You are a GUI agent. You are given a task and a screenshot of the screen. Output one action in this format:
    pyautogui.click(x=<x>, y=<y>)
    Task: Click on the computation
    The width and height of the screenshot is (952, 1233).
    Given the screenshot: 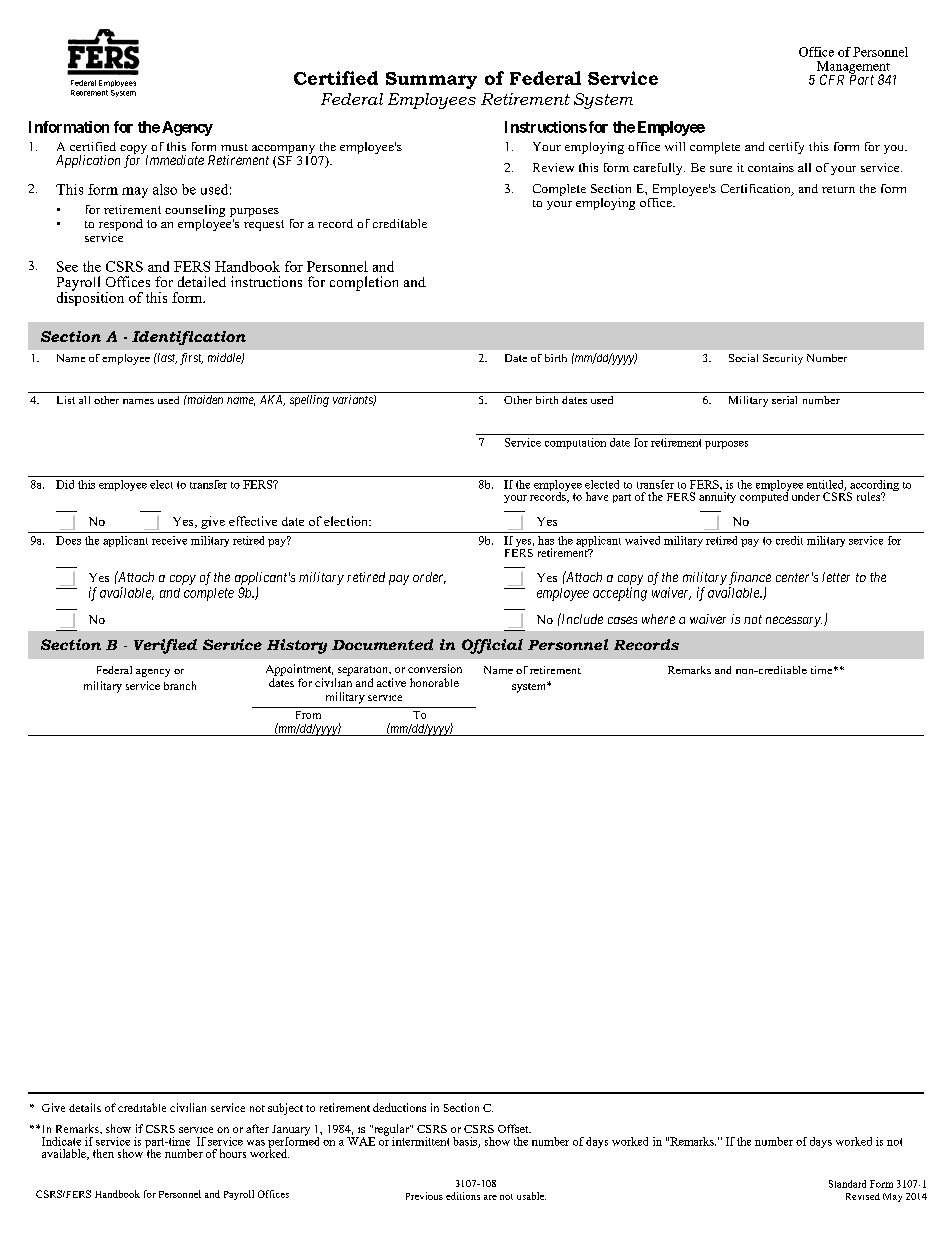 What is the action you would take?
    pyautogui.click(x=575, y=443)
